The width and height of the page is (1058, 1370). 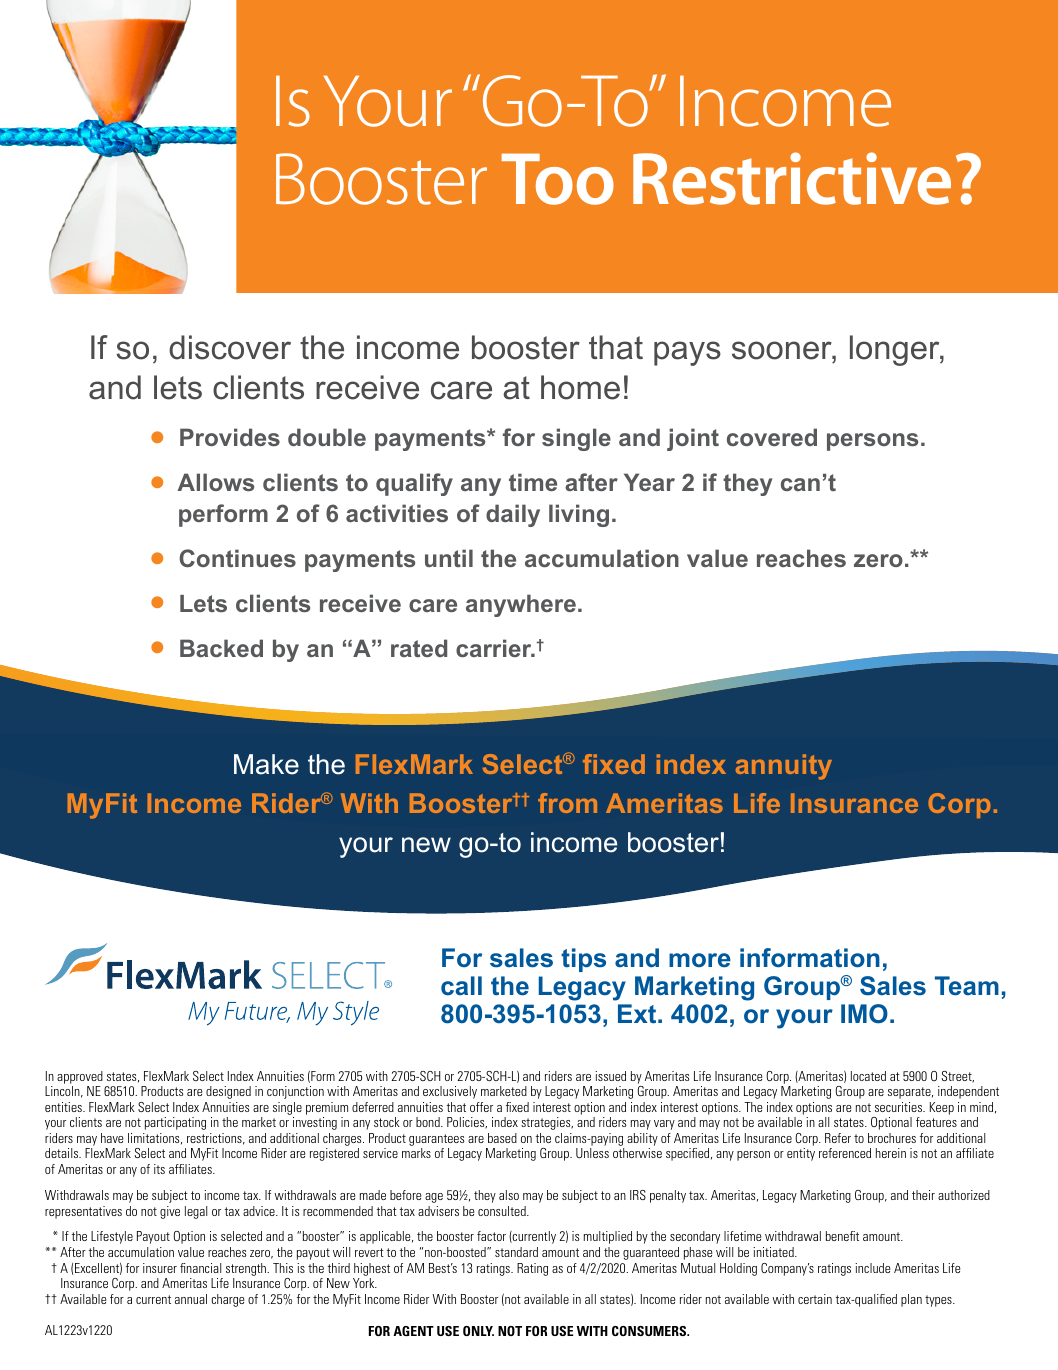 What do you see at coordinates (266, 764) in the page?
I see `Make` at bounding box center [266, 764].
